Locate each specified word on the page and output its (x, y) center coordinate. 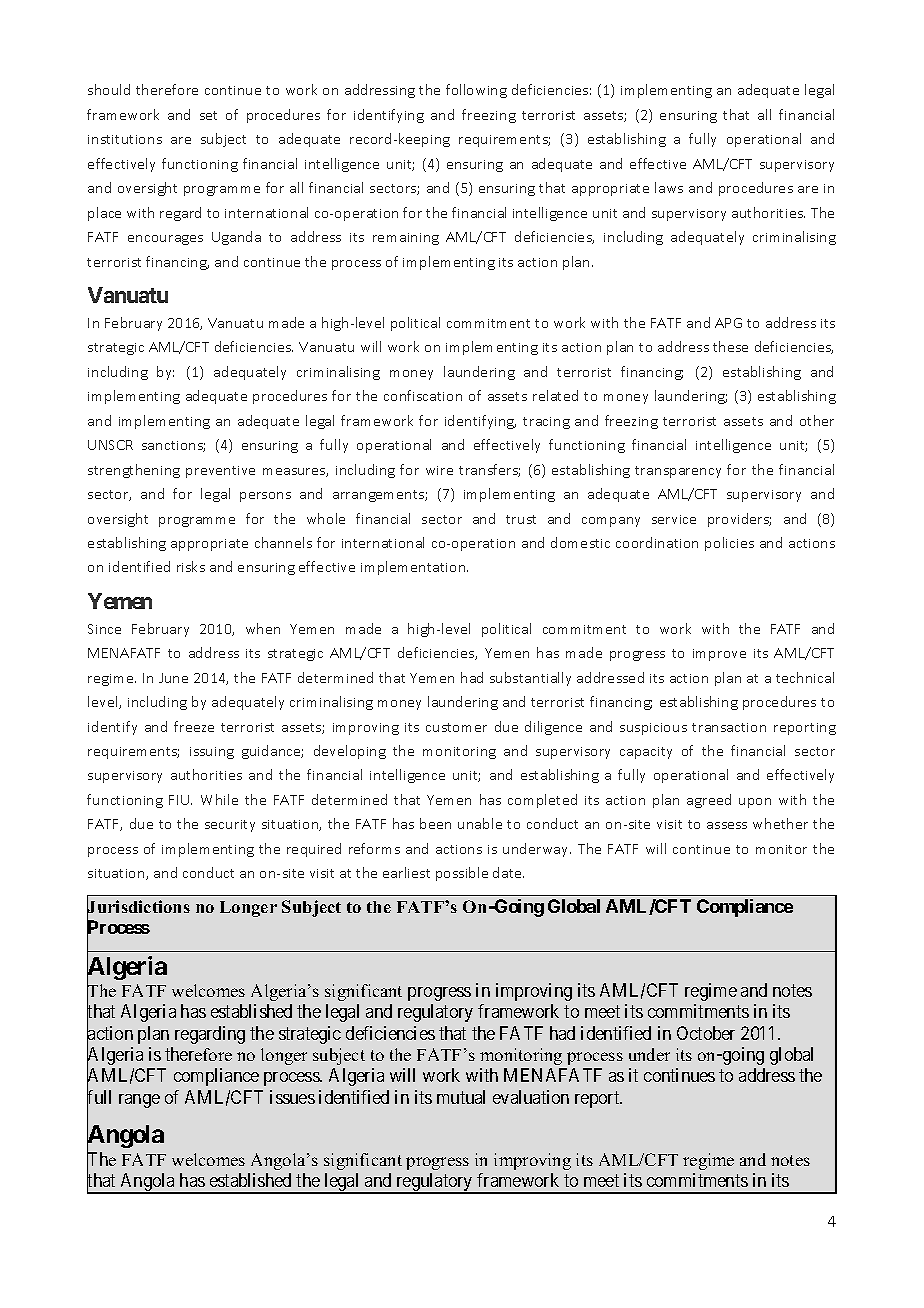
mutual (461, 1097)
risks (191, 566)
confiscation (423, 395)
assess (727, 825)
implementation (414, 568)
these (730, 346)
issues (292, 1097)
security (230, 826)
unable (480, 823)
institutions (125, 139)
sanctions (173, 446)
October (706, 1033)
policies (729, 544)
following (476, 91)
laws (669, 187)
